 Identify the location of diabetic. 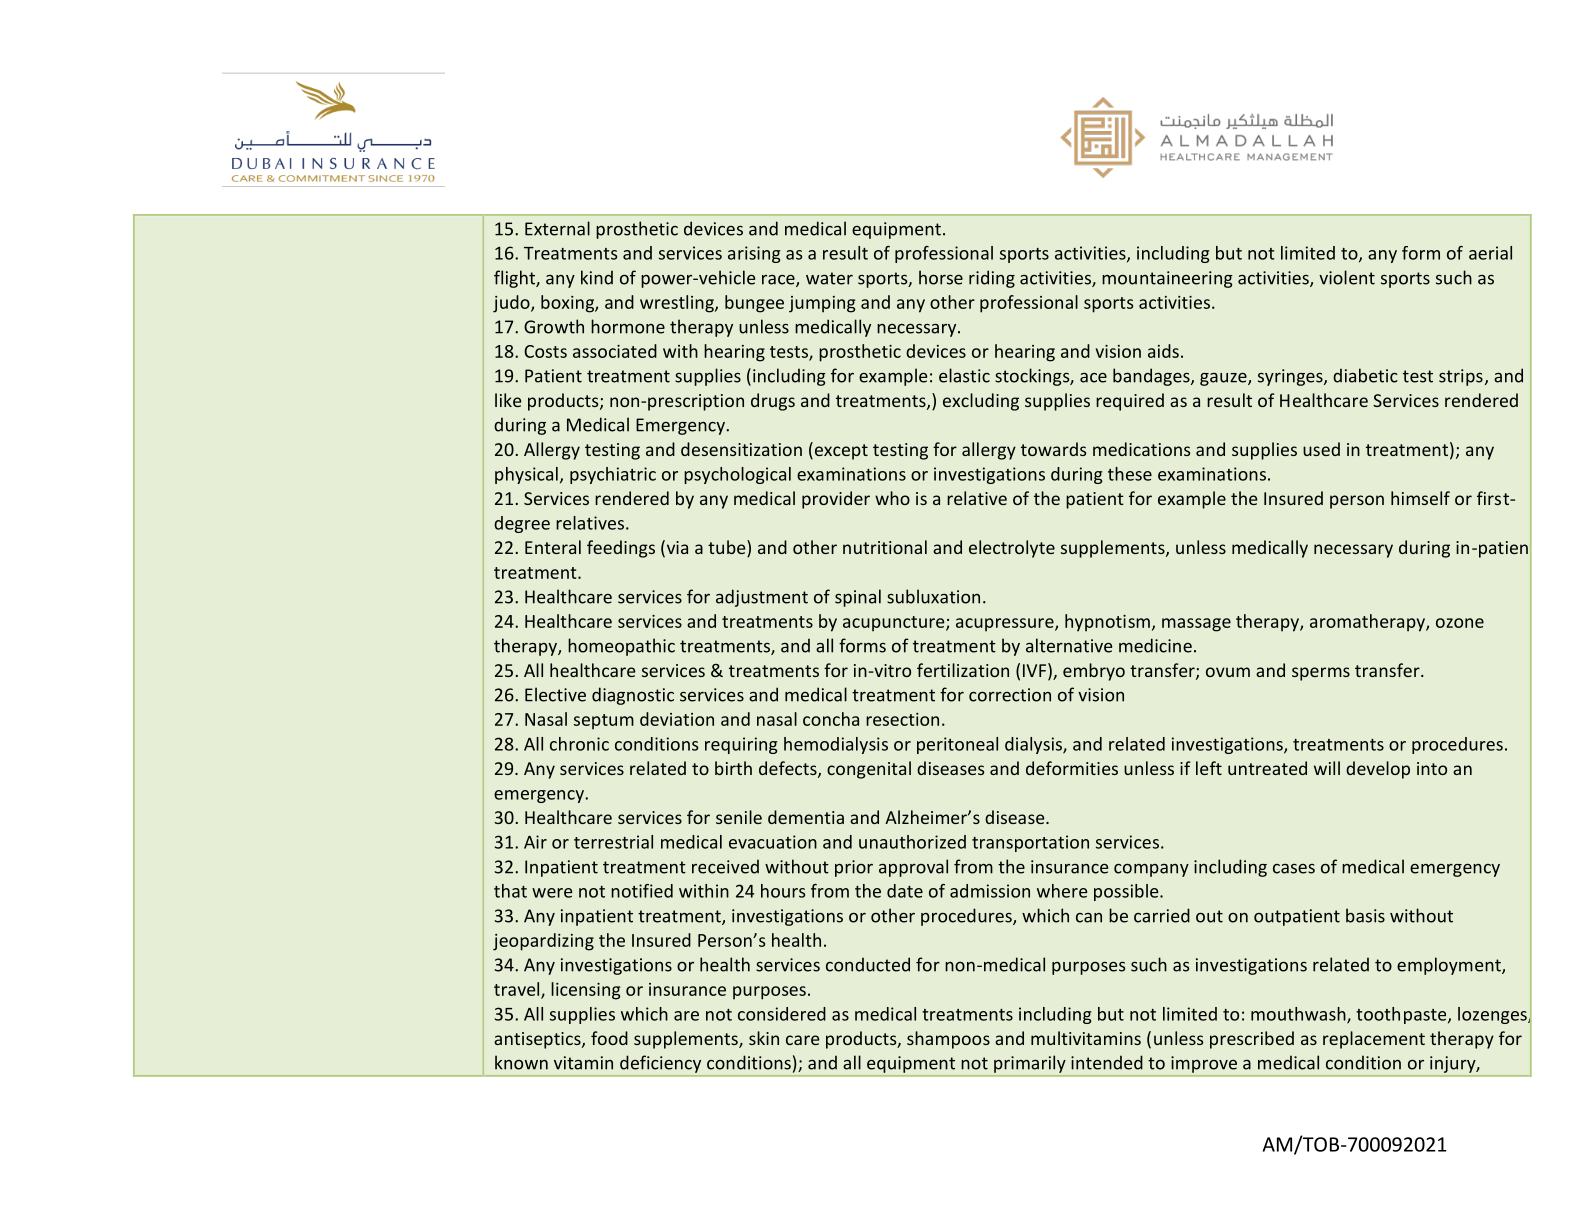
(1365, 375).
